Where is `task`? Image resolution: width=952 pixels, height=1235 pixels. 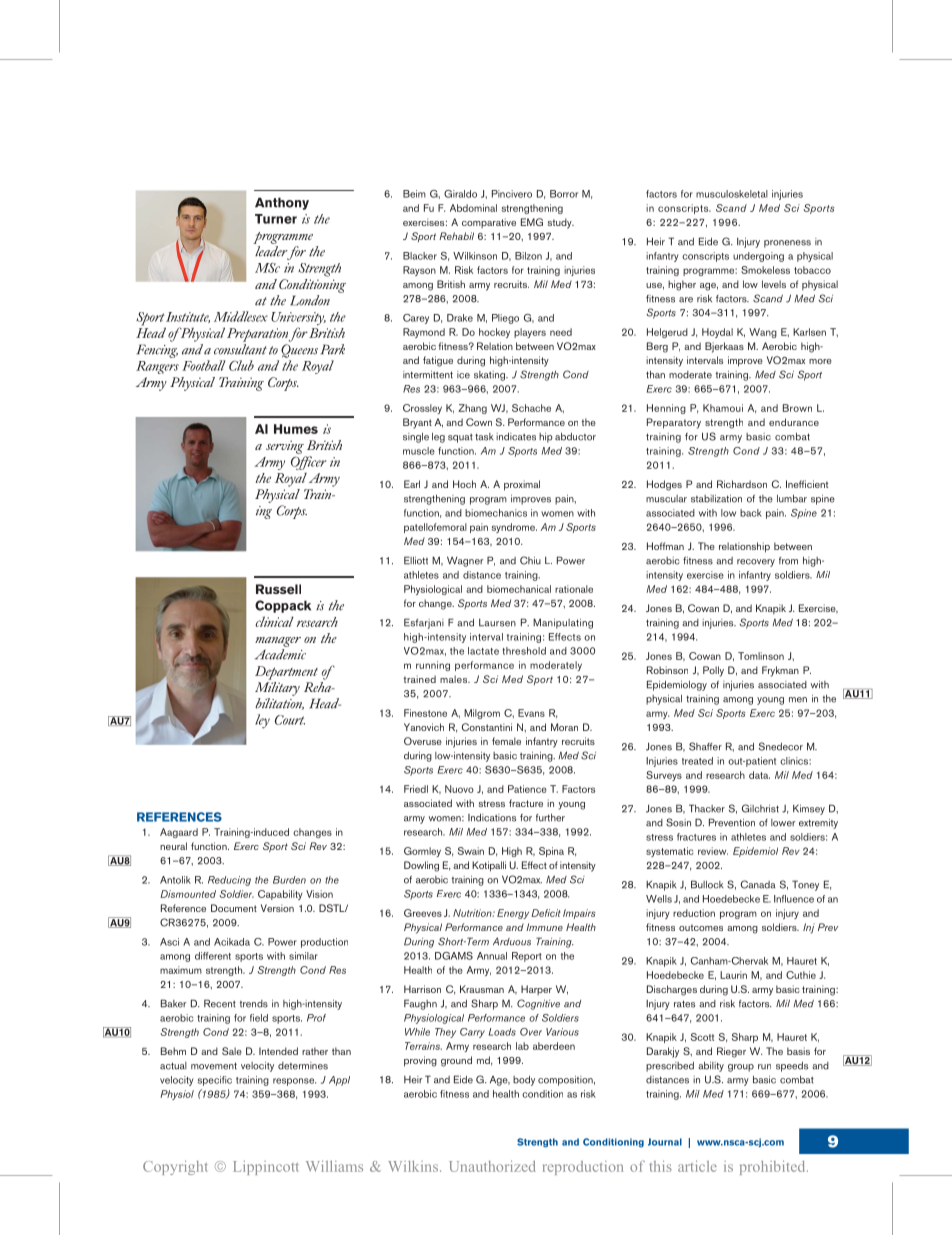 task is located at coordinates (484, 437).
